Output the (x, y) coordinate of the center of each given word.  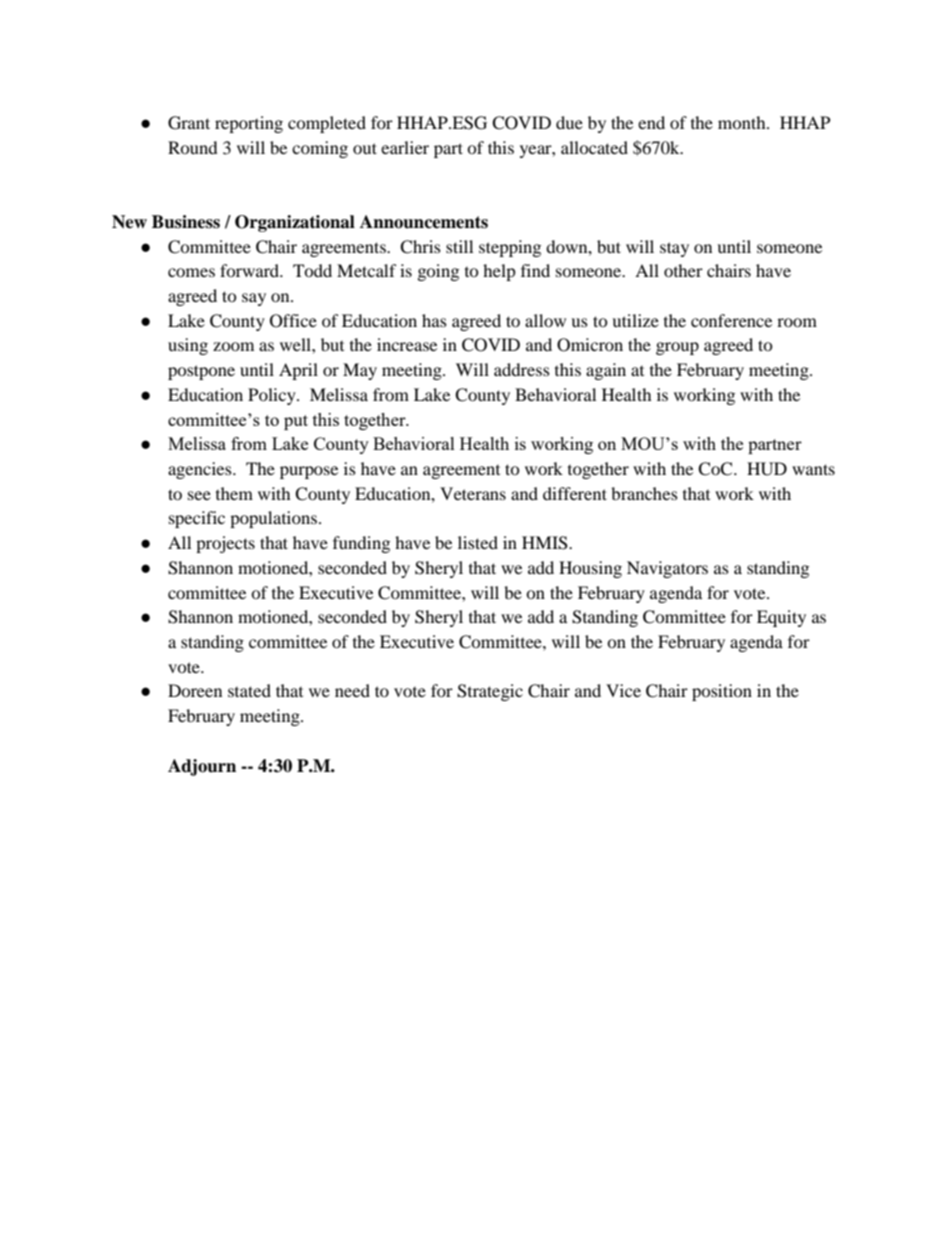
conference (731, 320)
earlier (405, 147)
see (199, 495)
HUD (767, 469)
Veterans (473, 493)
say (254, 299)
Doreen (195, 690)
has (434, 320)
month (743, 122)
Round (193, 147)
